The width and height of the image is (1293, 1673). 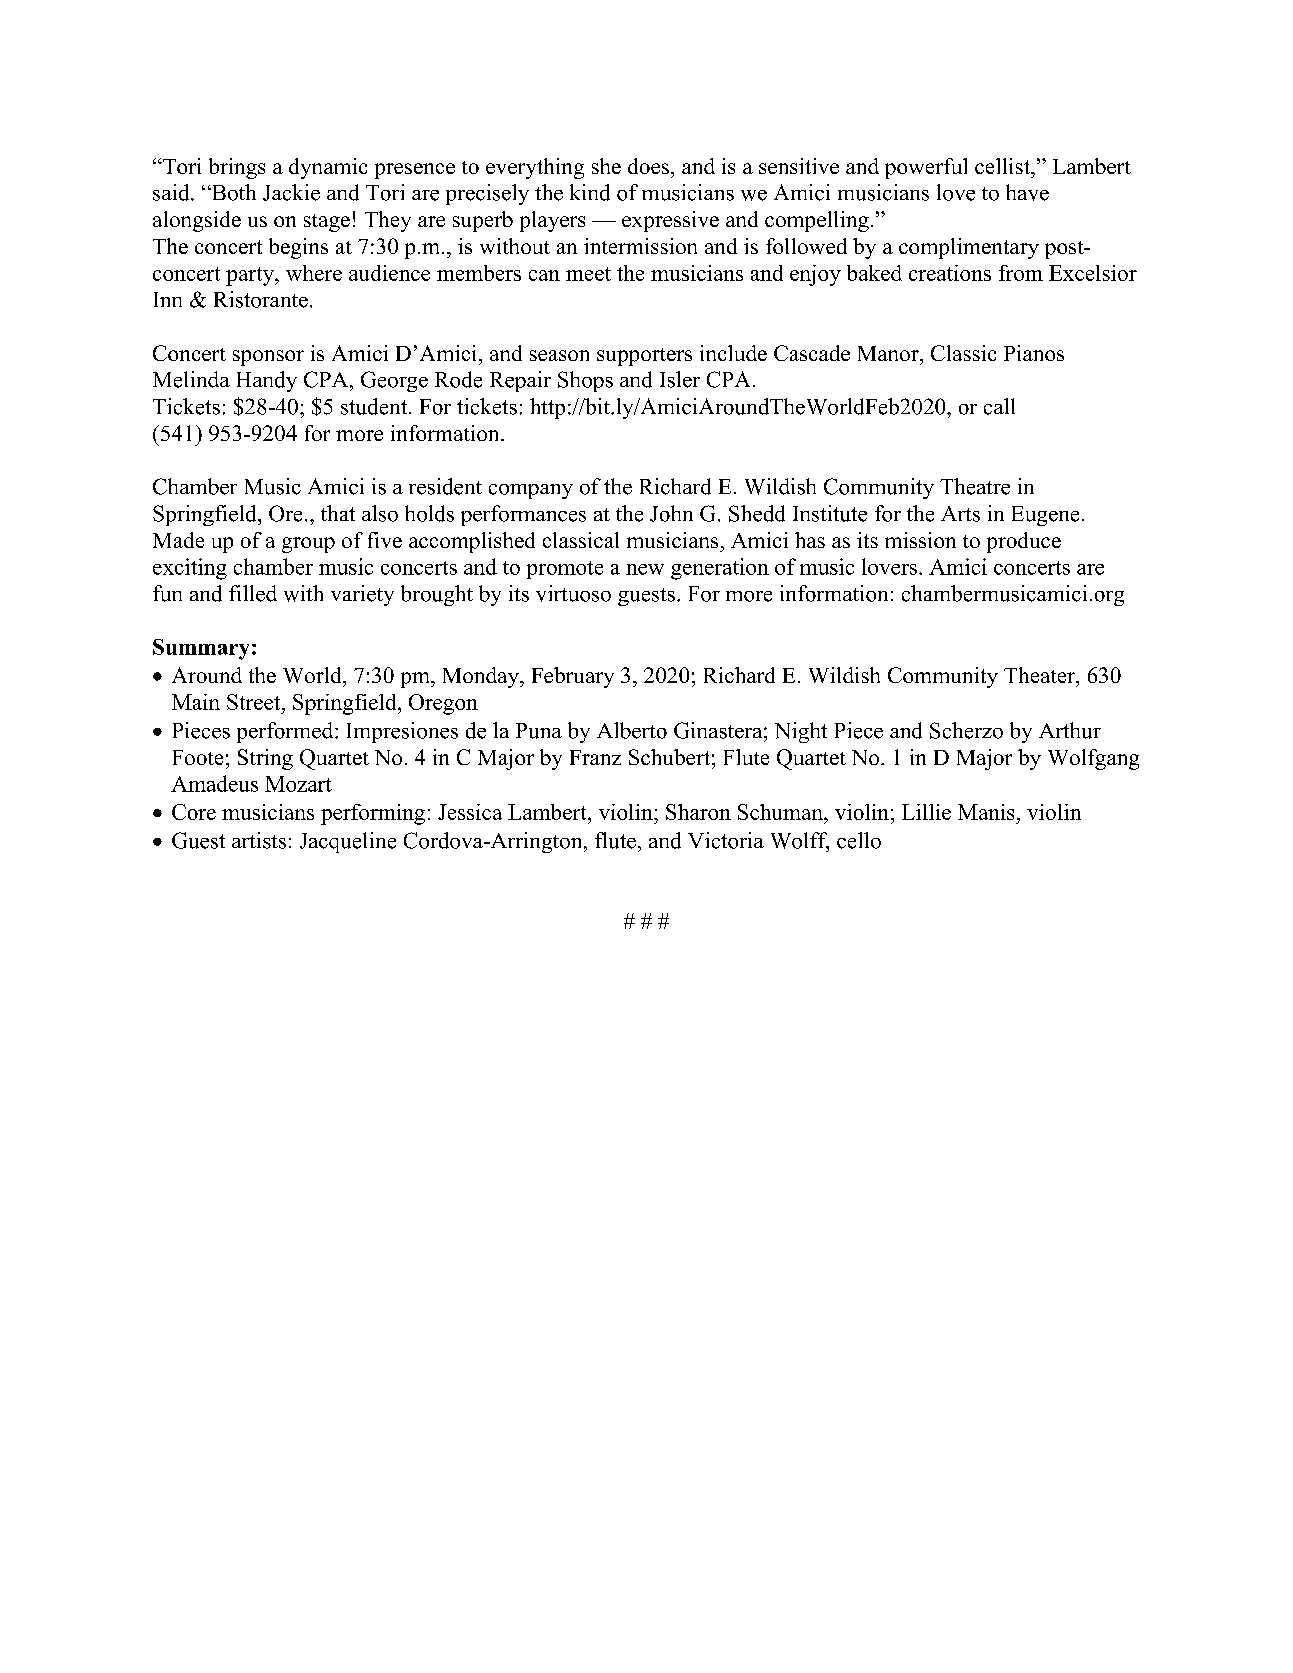 What do you see at coordinates (889, 353) in the image?
I see `Manor` at bounding box center [889, 353].
